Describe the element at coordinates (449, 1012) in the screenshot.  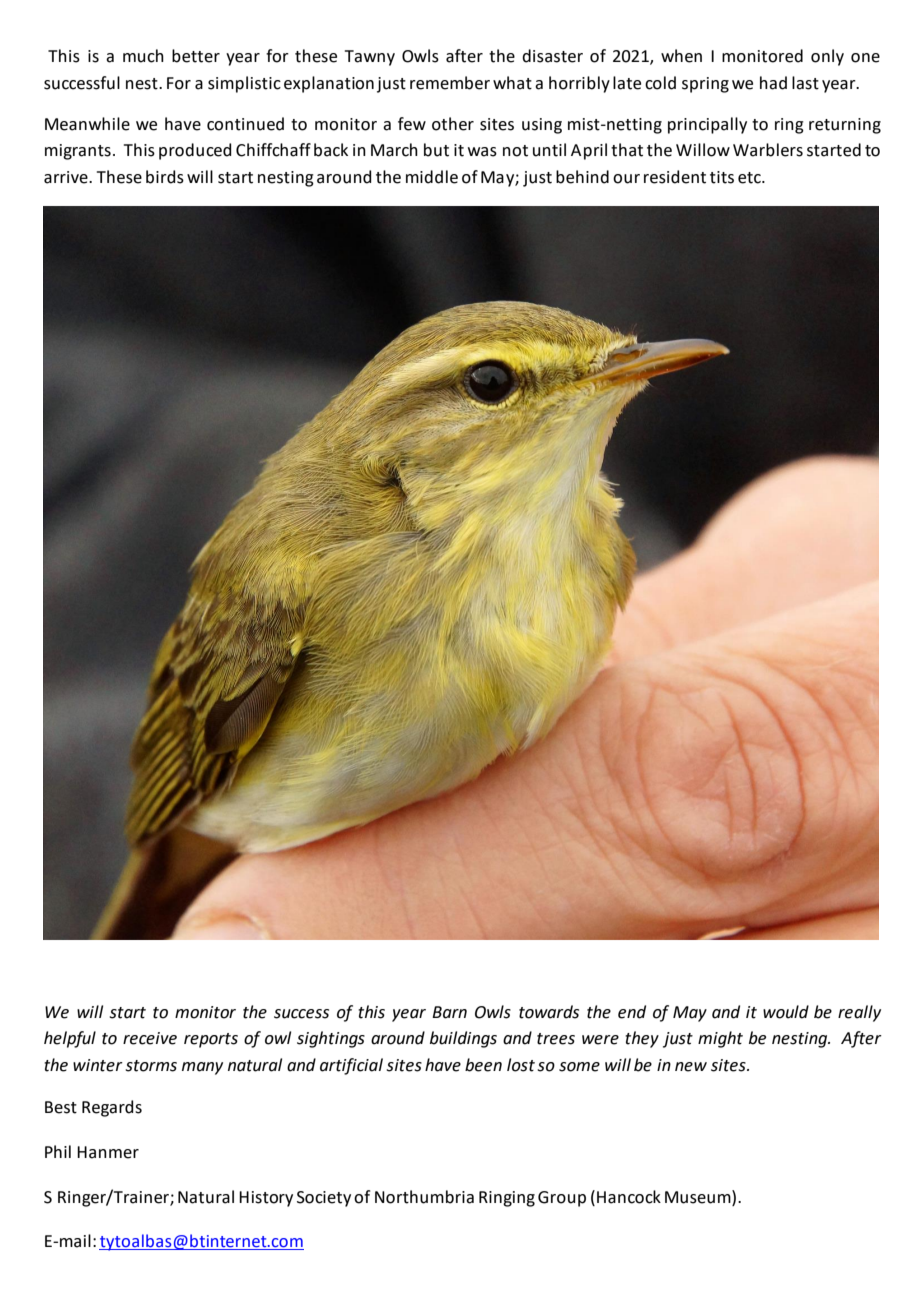
I see `Barn` at that location.
